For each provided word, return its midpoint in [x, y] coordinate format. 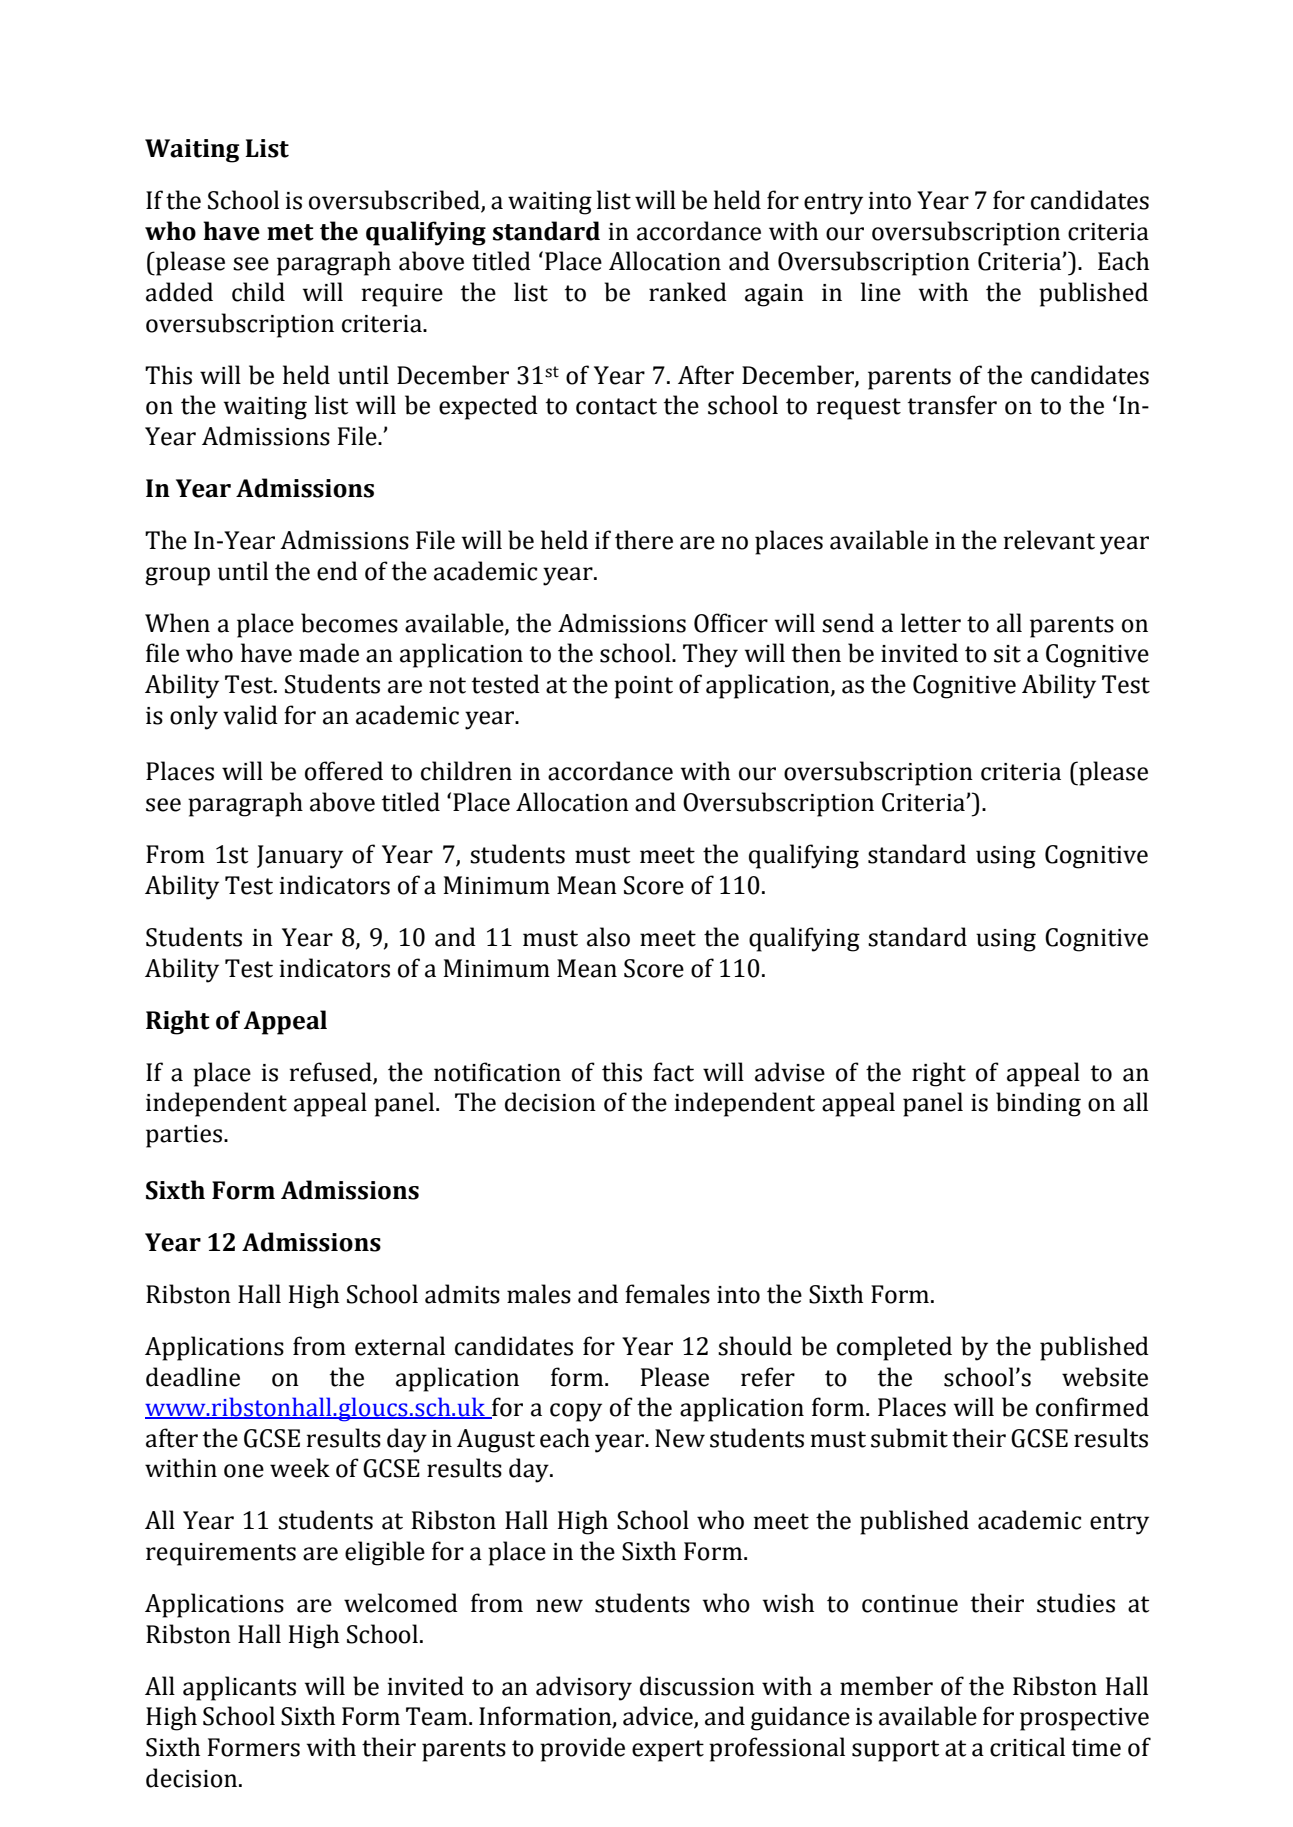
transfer [952, 405]
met [290, 232]
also [608, 937]
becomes [349, 623]
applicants [239, 1688]
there [644, 540]
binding [1038, 1104]
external [400, 1346]
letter [931, 623]
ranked [688, 292]
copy [576, 1412]
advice [659, 1717]
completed [894, 1348]
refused [331, 1072]
